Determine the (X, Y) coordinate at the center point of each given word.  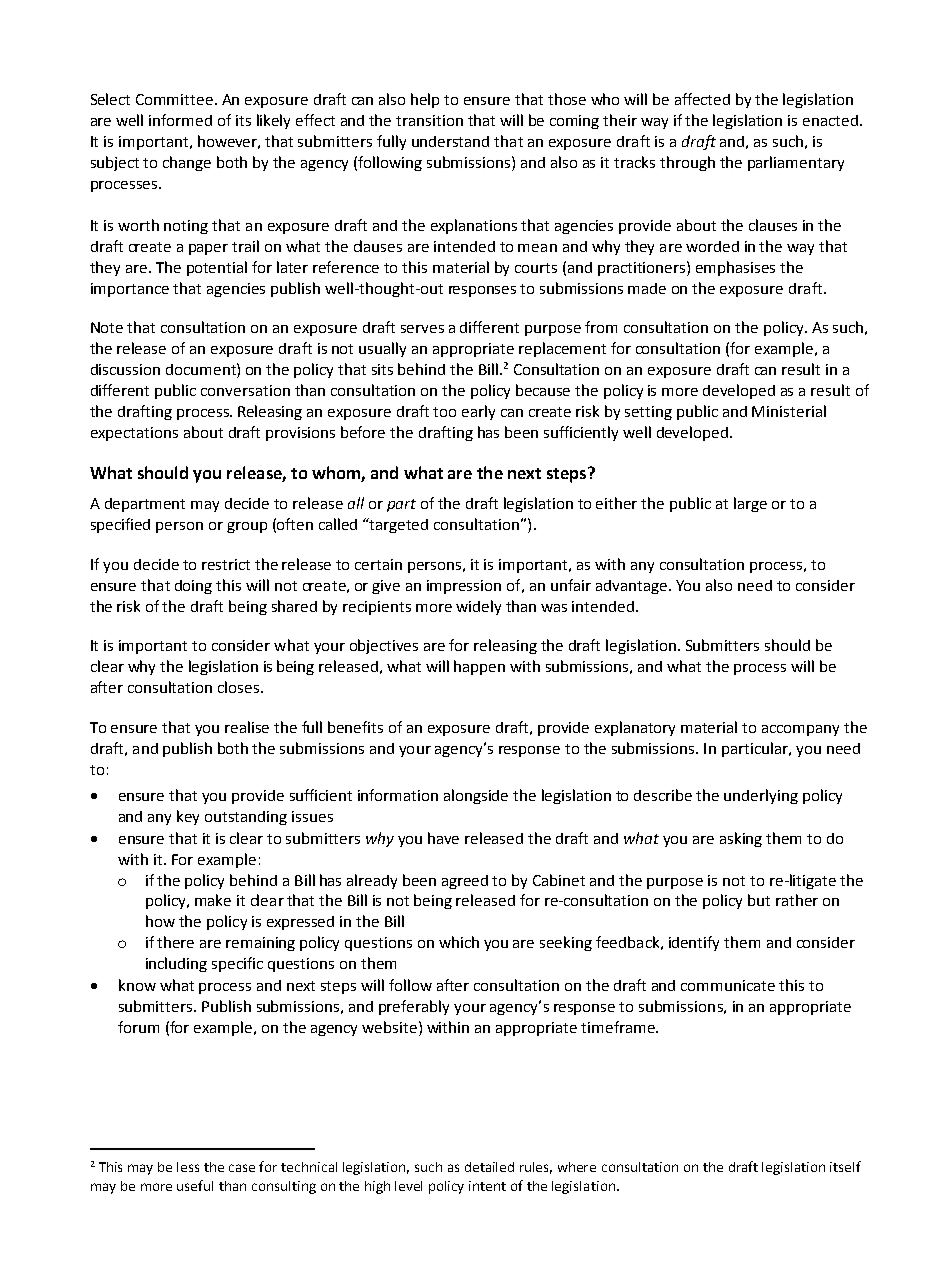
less (188, 1167)
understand (450, 141)
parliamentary (796, 163)
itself (845, 1166)
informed (180, 120)
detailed (489, 1167)
